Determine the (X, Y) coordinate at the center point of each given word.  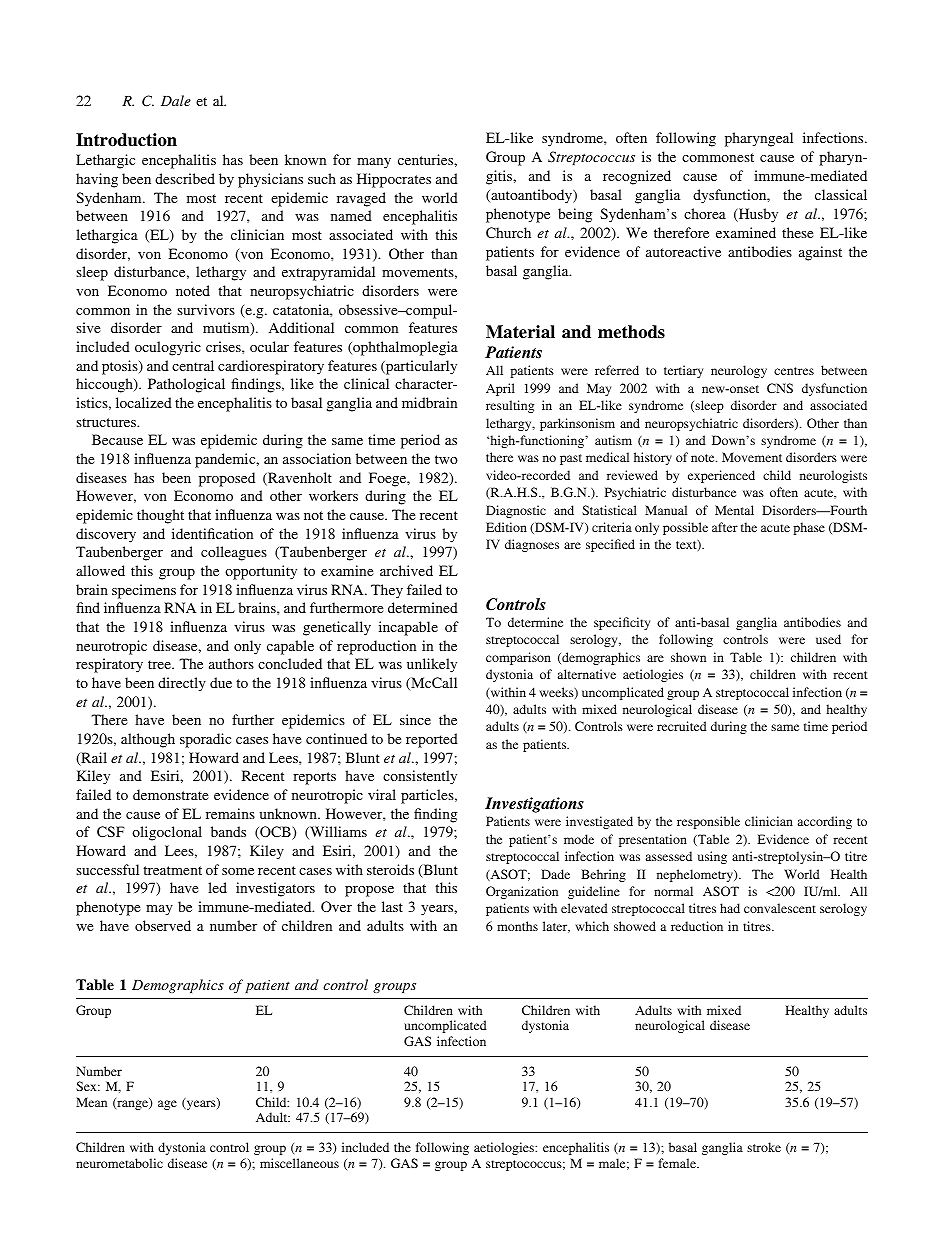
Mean (91, 1102)
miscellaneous (299, 1163)
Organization (522, 892)
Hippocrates (394, 180)
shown (688, 657)
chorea (705, 213)
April (500, 389)
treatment (172, 870)
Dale (176, 100)
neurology (739, 371)
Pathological (186, 385)
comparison (518, 658)
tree (160, 664)
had (730, 908)
